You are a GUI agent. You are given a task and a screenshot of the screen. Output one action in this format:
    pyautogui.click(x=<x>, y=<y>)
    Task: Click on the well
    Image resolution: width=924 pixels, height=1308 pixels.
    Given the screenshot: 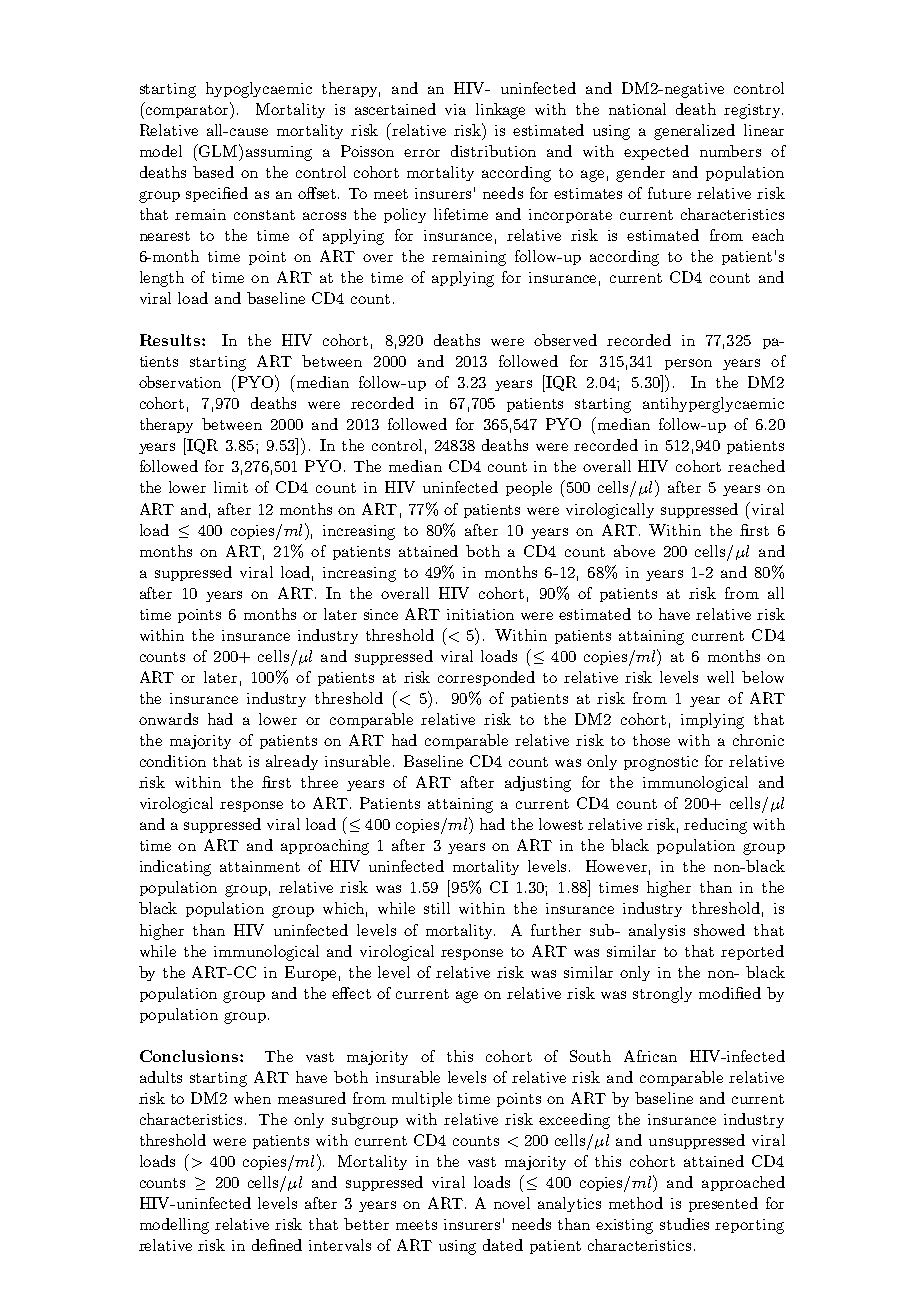 What is the action you would take?
    pyautogui.click(x=720, y=677)
